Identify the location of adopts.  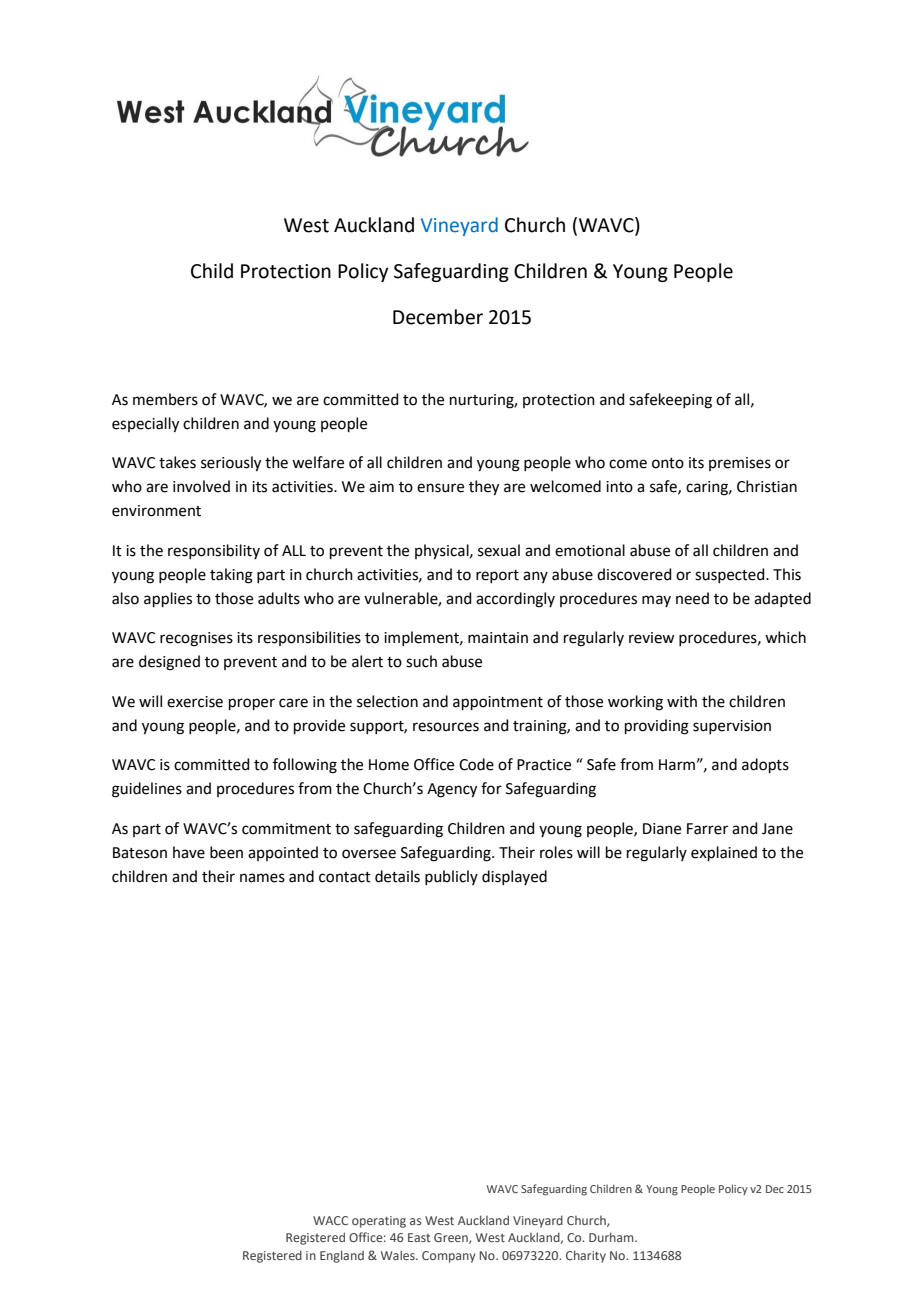
(765, 765).
